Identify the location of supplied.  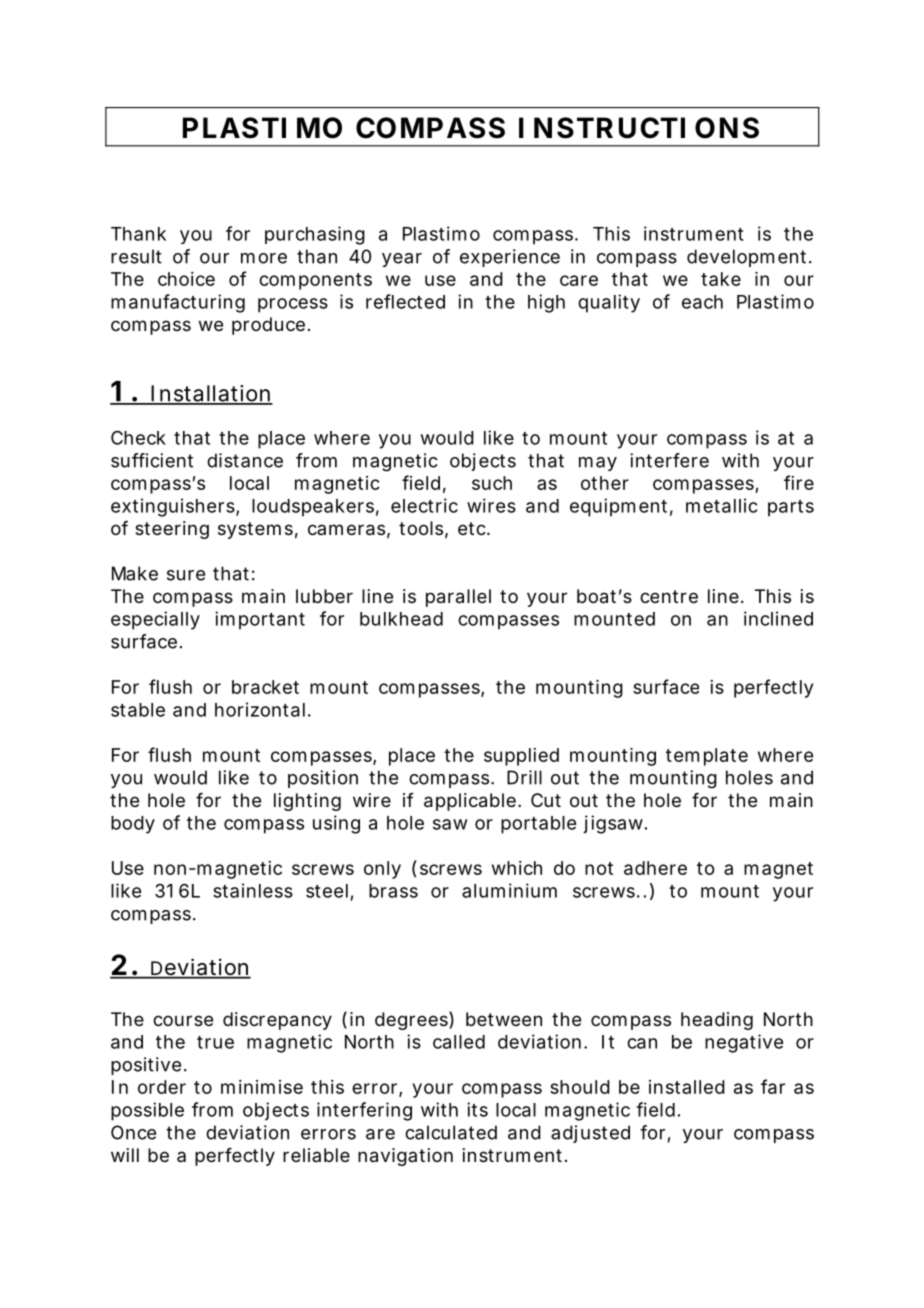
(521, 757).
